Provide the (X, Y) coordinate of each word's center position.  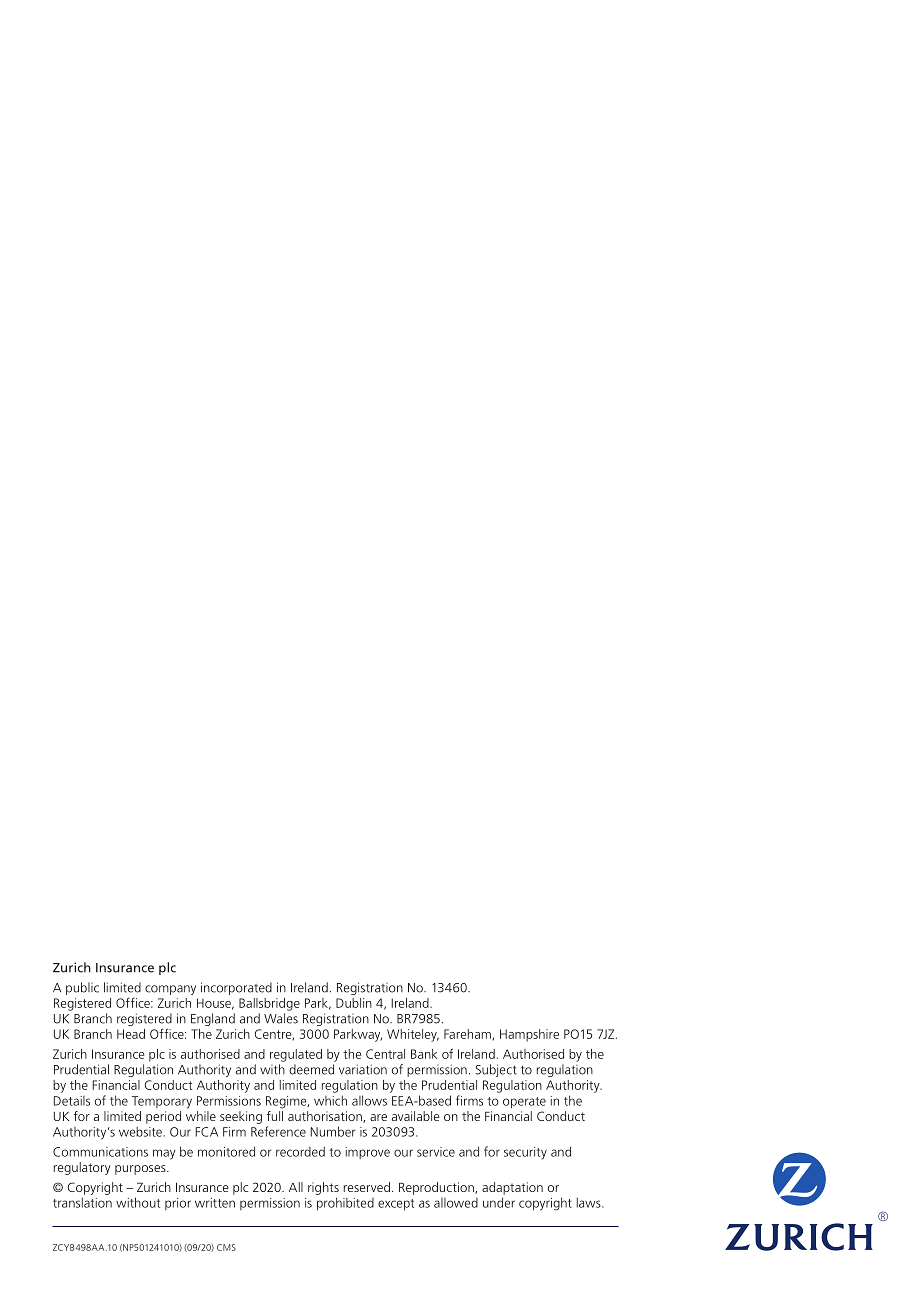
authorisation (326, 1117)
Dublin (354, 1003)
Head (131, 1034)
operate (524, 1102)
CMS (226, 1247)
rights (323, 1188)
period (163, 1117)
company (170, 990)
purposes (141, 1170)
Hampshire (529, 1035)
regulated (296, 1055)
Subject (496, 1070)
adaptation (512, 1188)
